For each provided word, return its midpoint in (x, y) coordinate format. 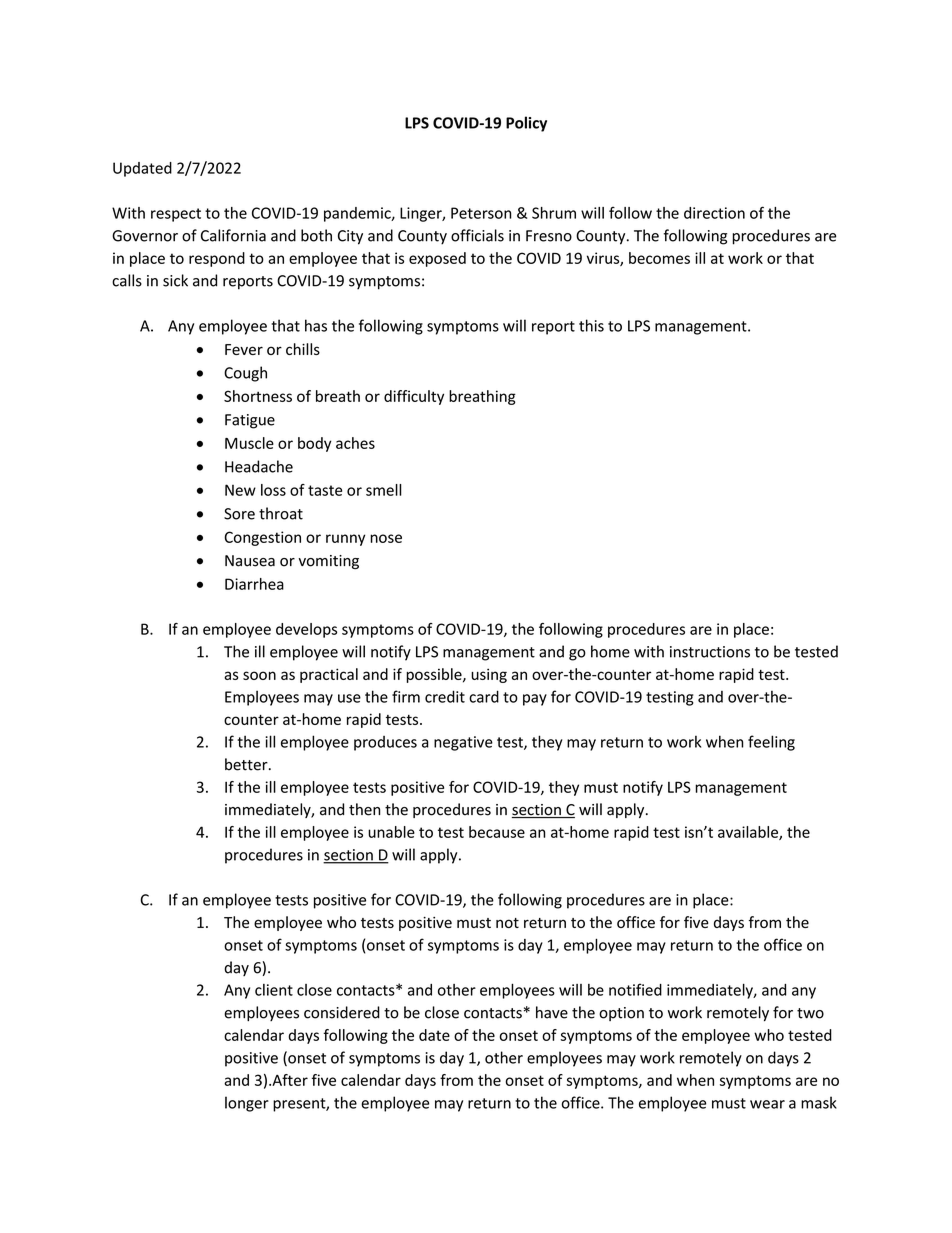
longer (247, 1104)
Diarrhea (254, 584)
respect (176, 215)
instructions (710, 652)
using (489, 675)
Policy (526, 124)
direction (714, 213)
